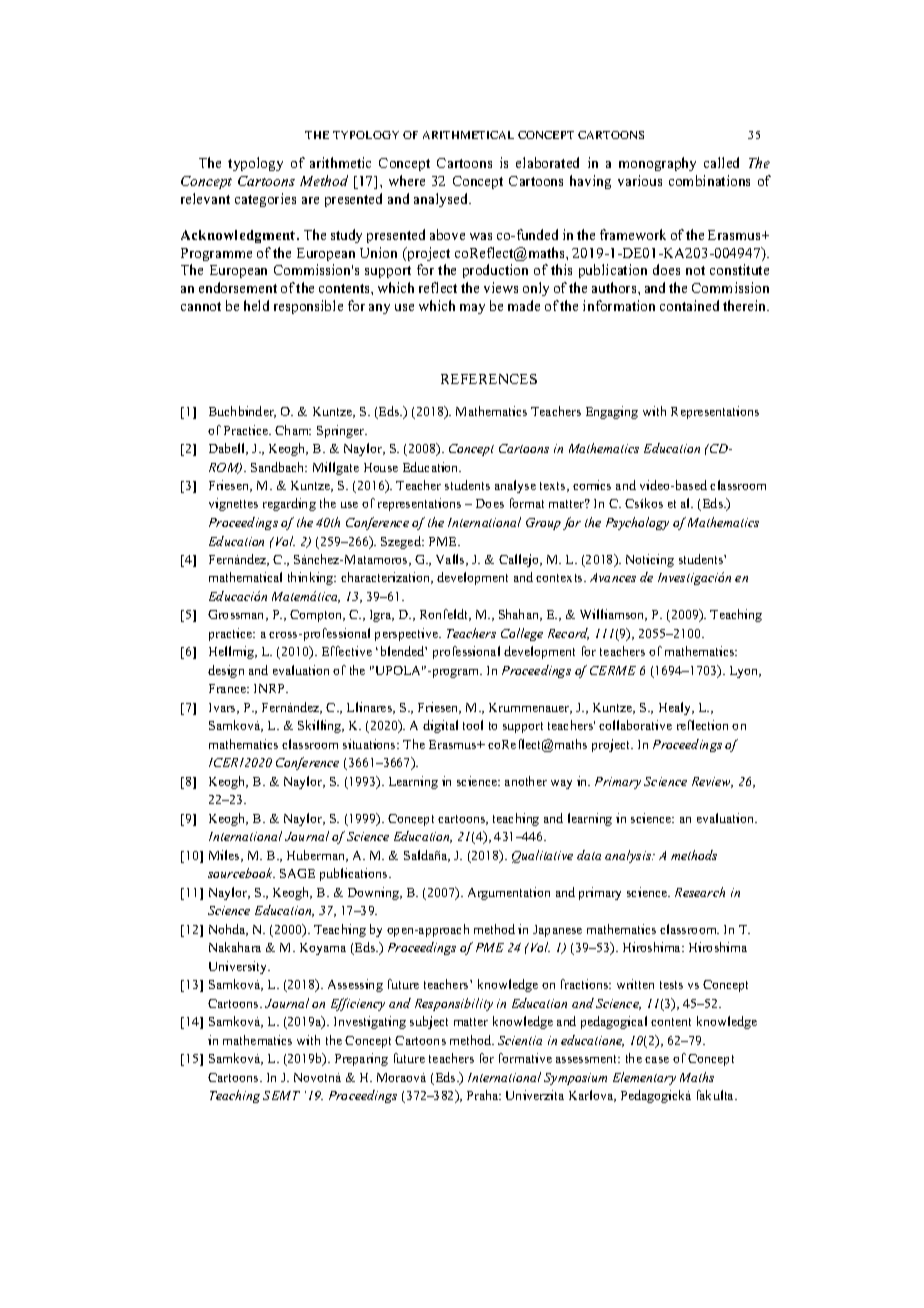 This image has width=924, height=1308. What do you see at coordinates (709, 180) in the image?
I see `combinations` at bounding box center [709, 180].
